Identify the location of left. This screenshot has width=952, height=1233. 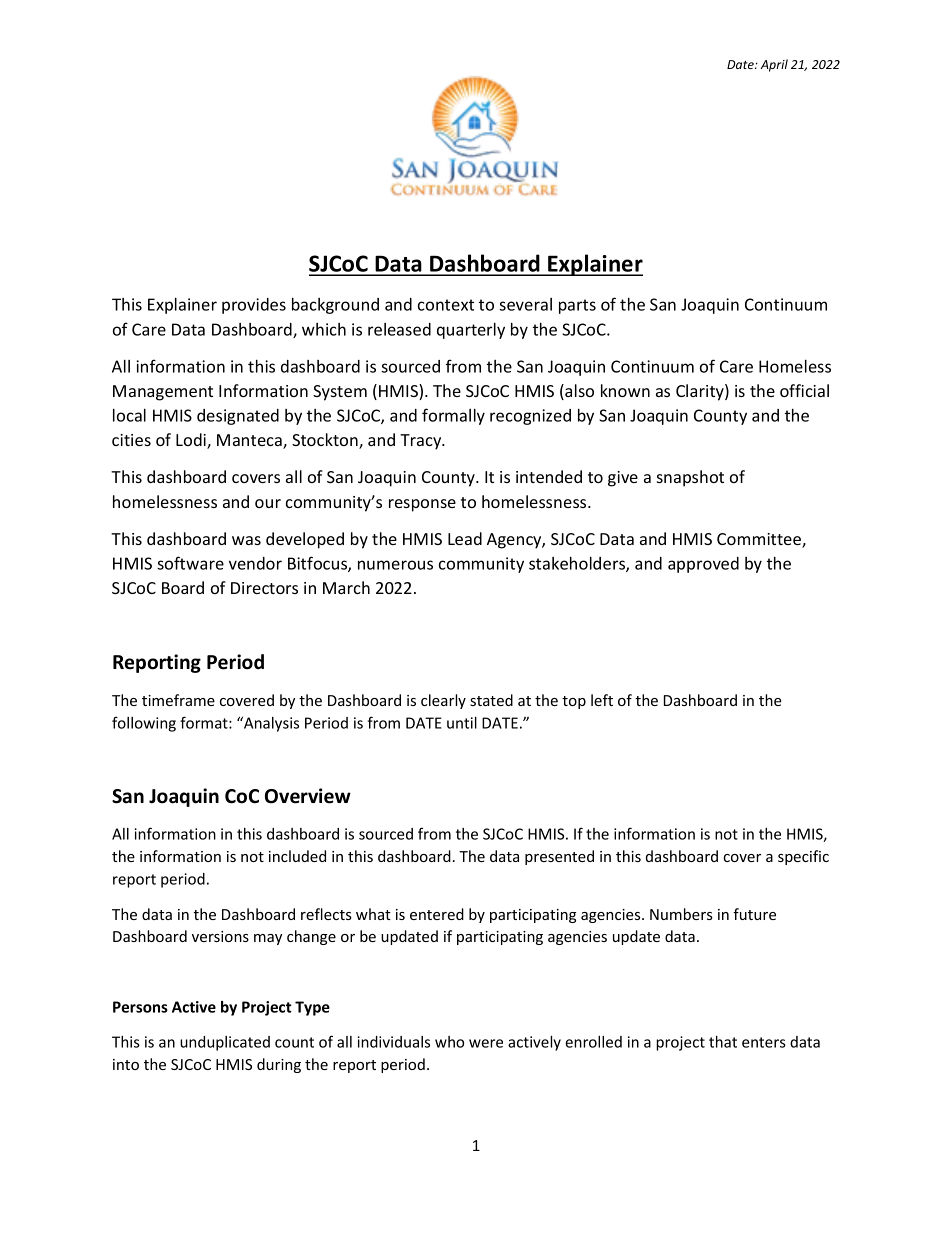
(602, 700).
